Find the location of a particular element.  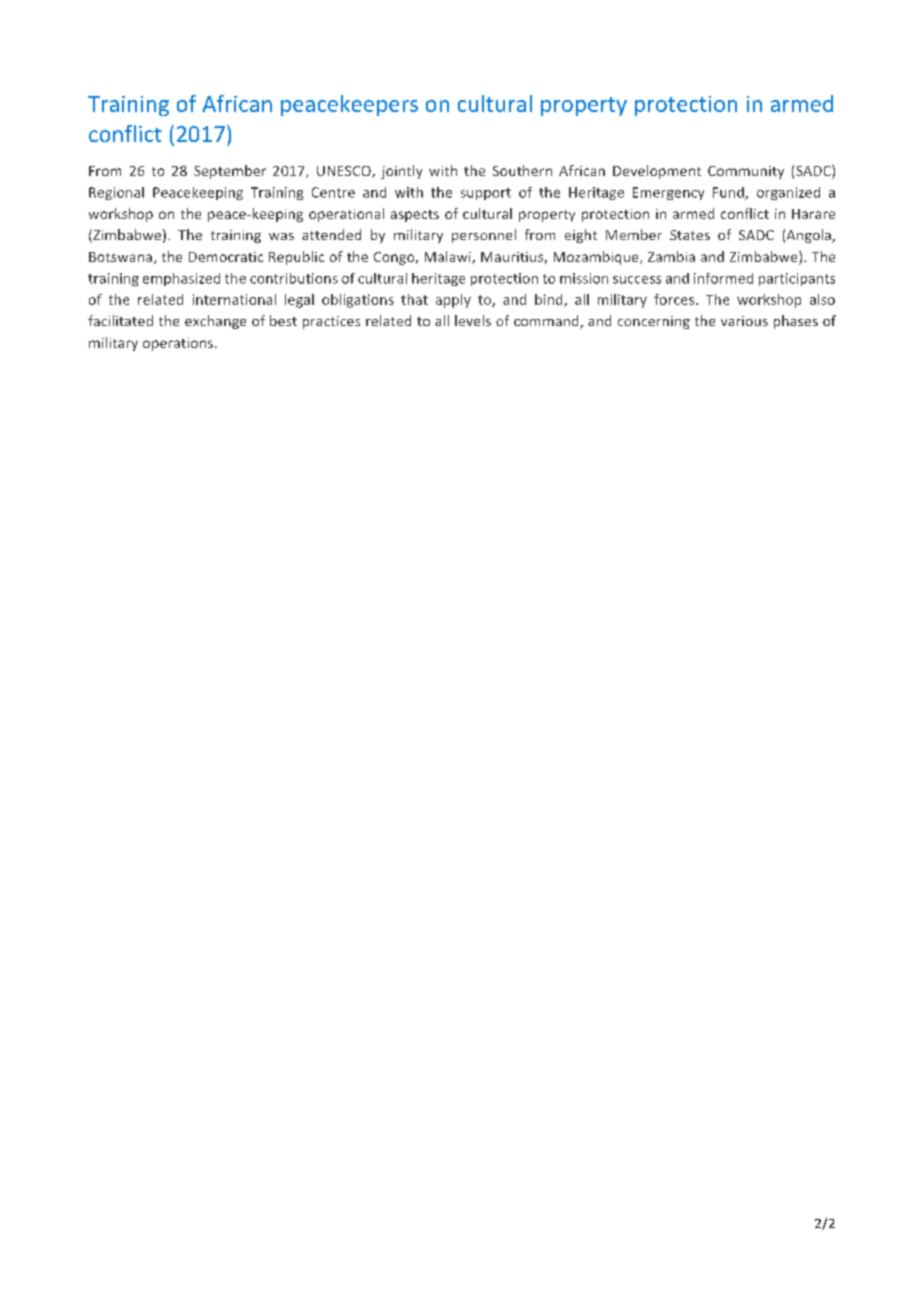

international is located at coordinates (234, 299).
